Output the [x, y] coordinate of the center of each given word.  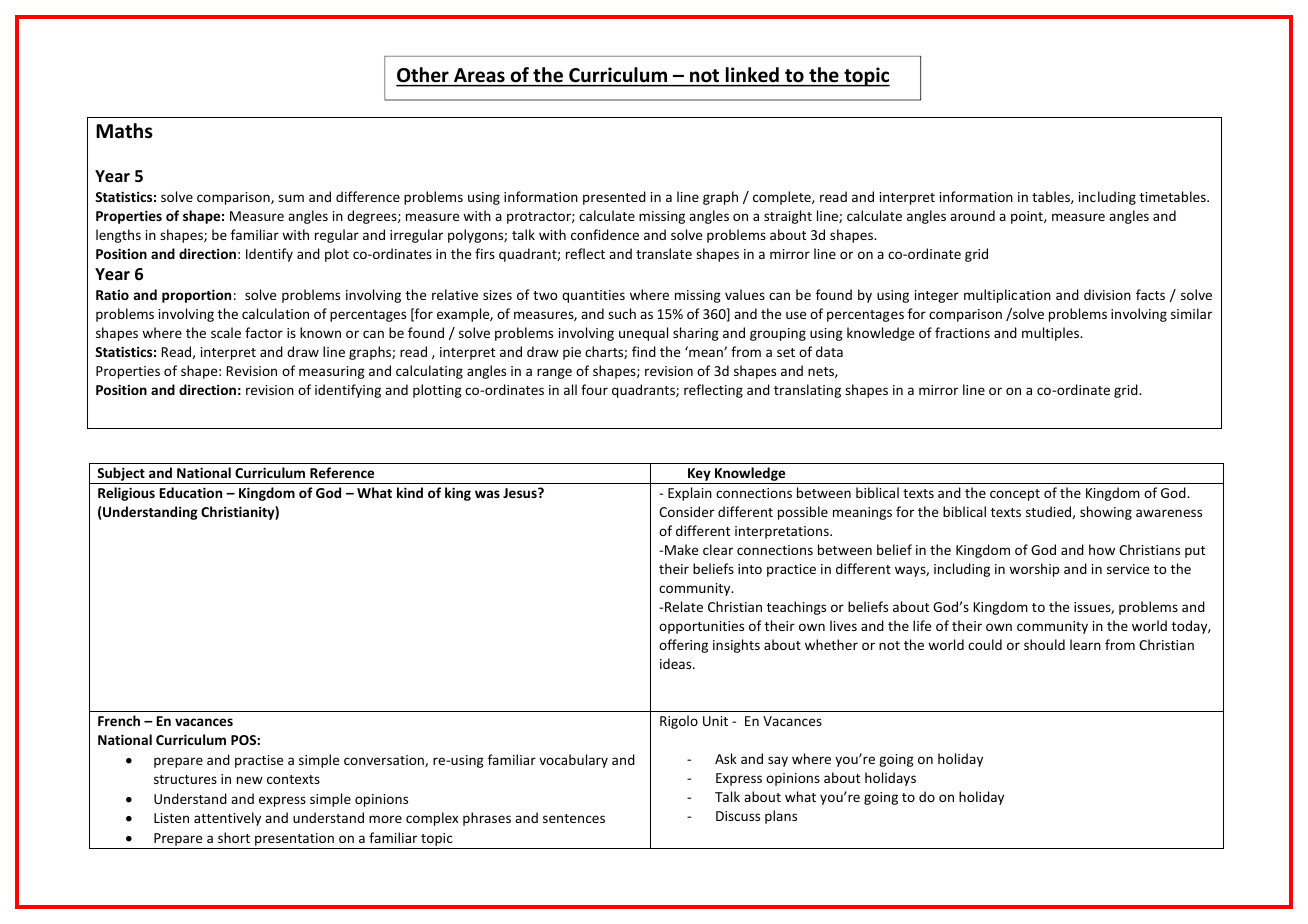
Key [699, 476]
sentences [574, 818]
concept [1015, 495]
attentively [227, 819]
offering [683, 646]
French [119, 720]
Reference [342, 472]
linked [752, 74]
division [1107, 294]
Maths [124, 131]
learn [1085, 644]
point [1028, 217]
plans [781, 817]
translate [664, 253]
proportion [196, 296]
